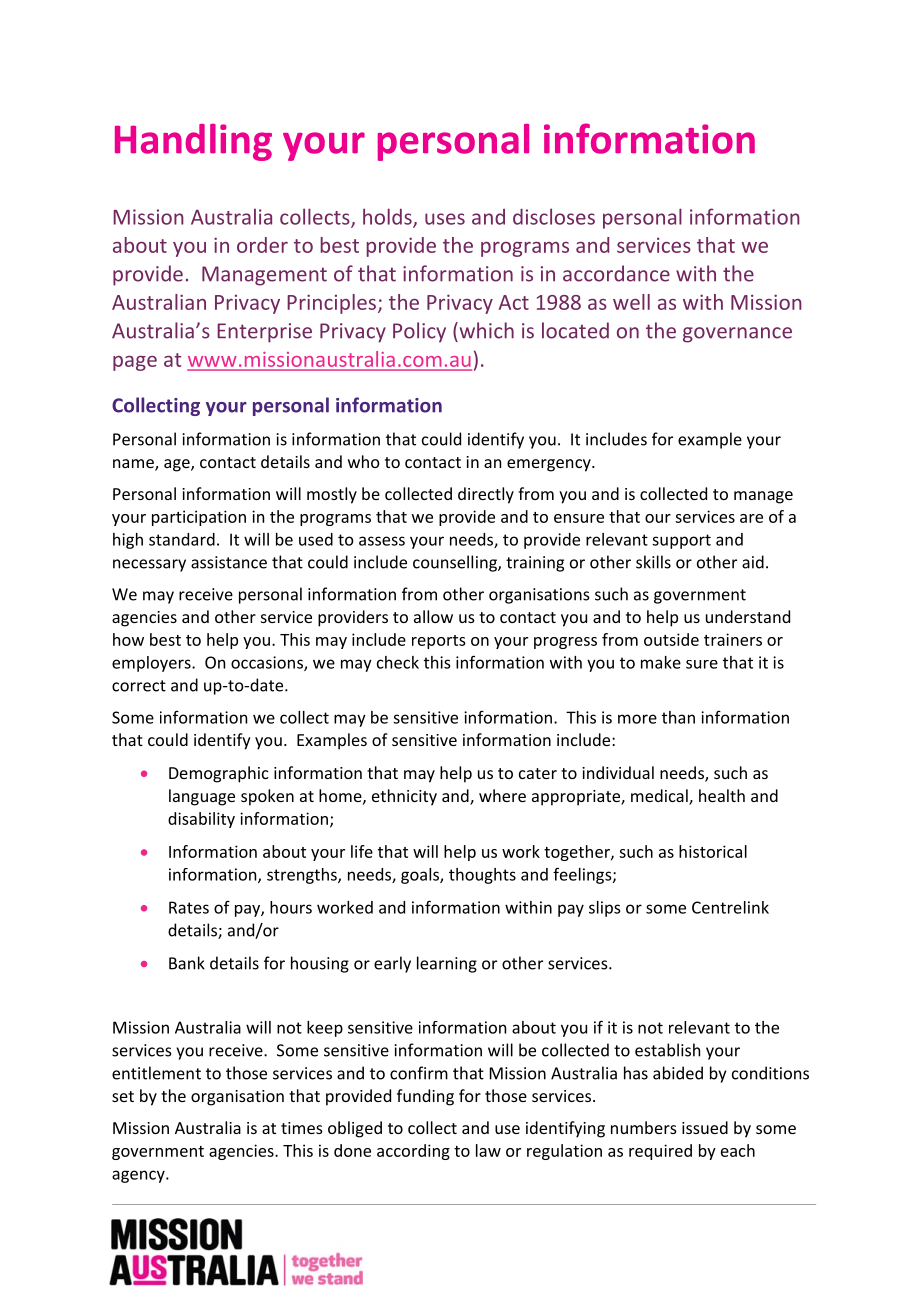  I want to click on Handling, so click(193, 142).
